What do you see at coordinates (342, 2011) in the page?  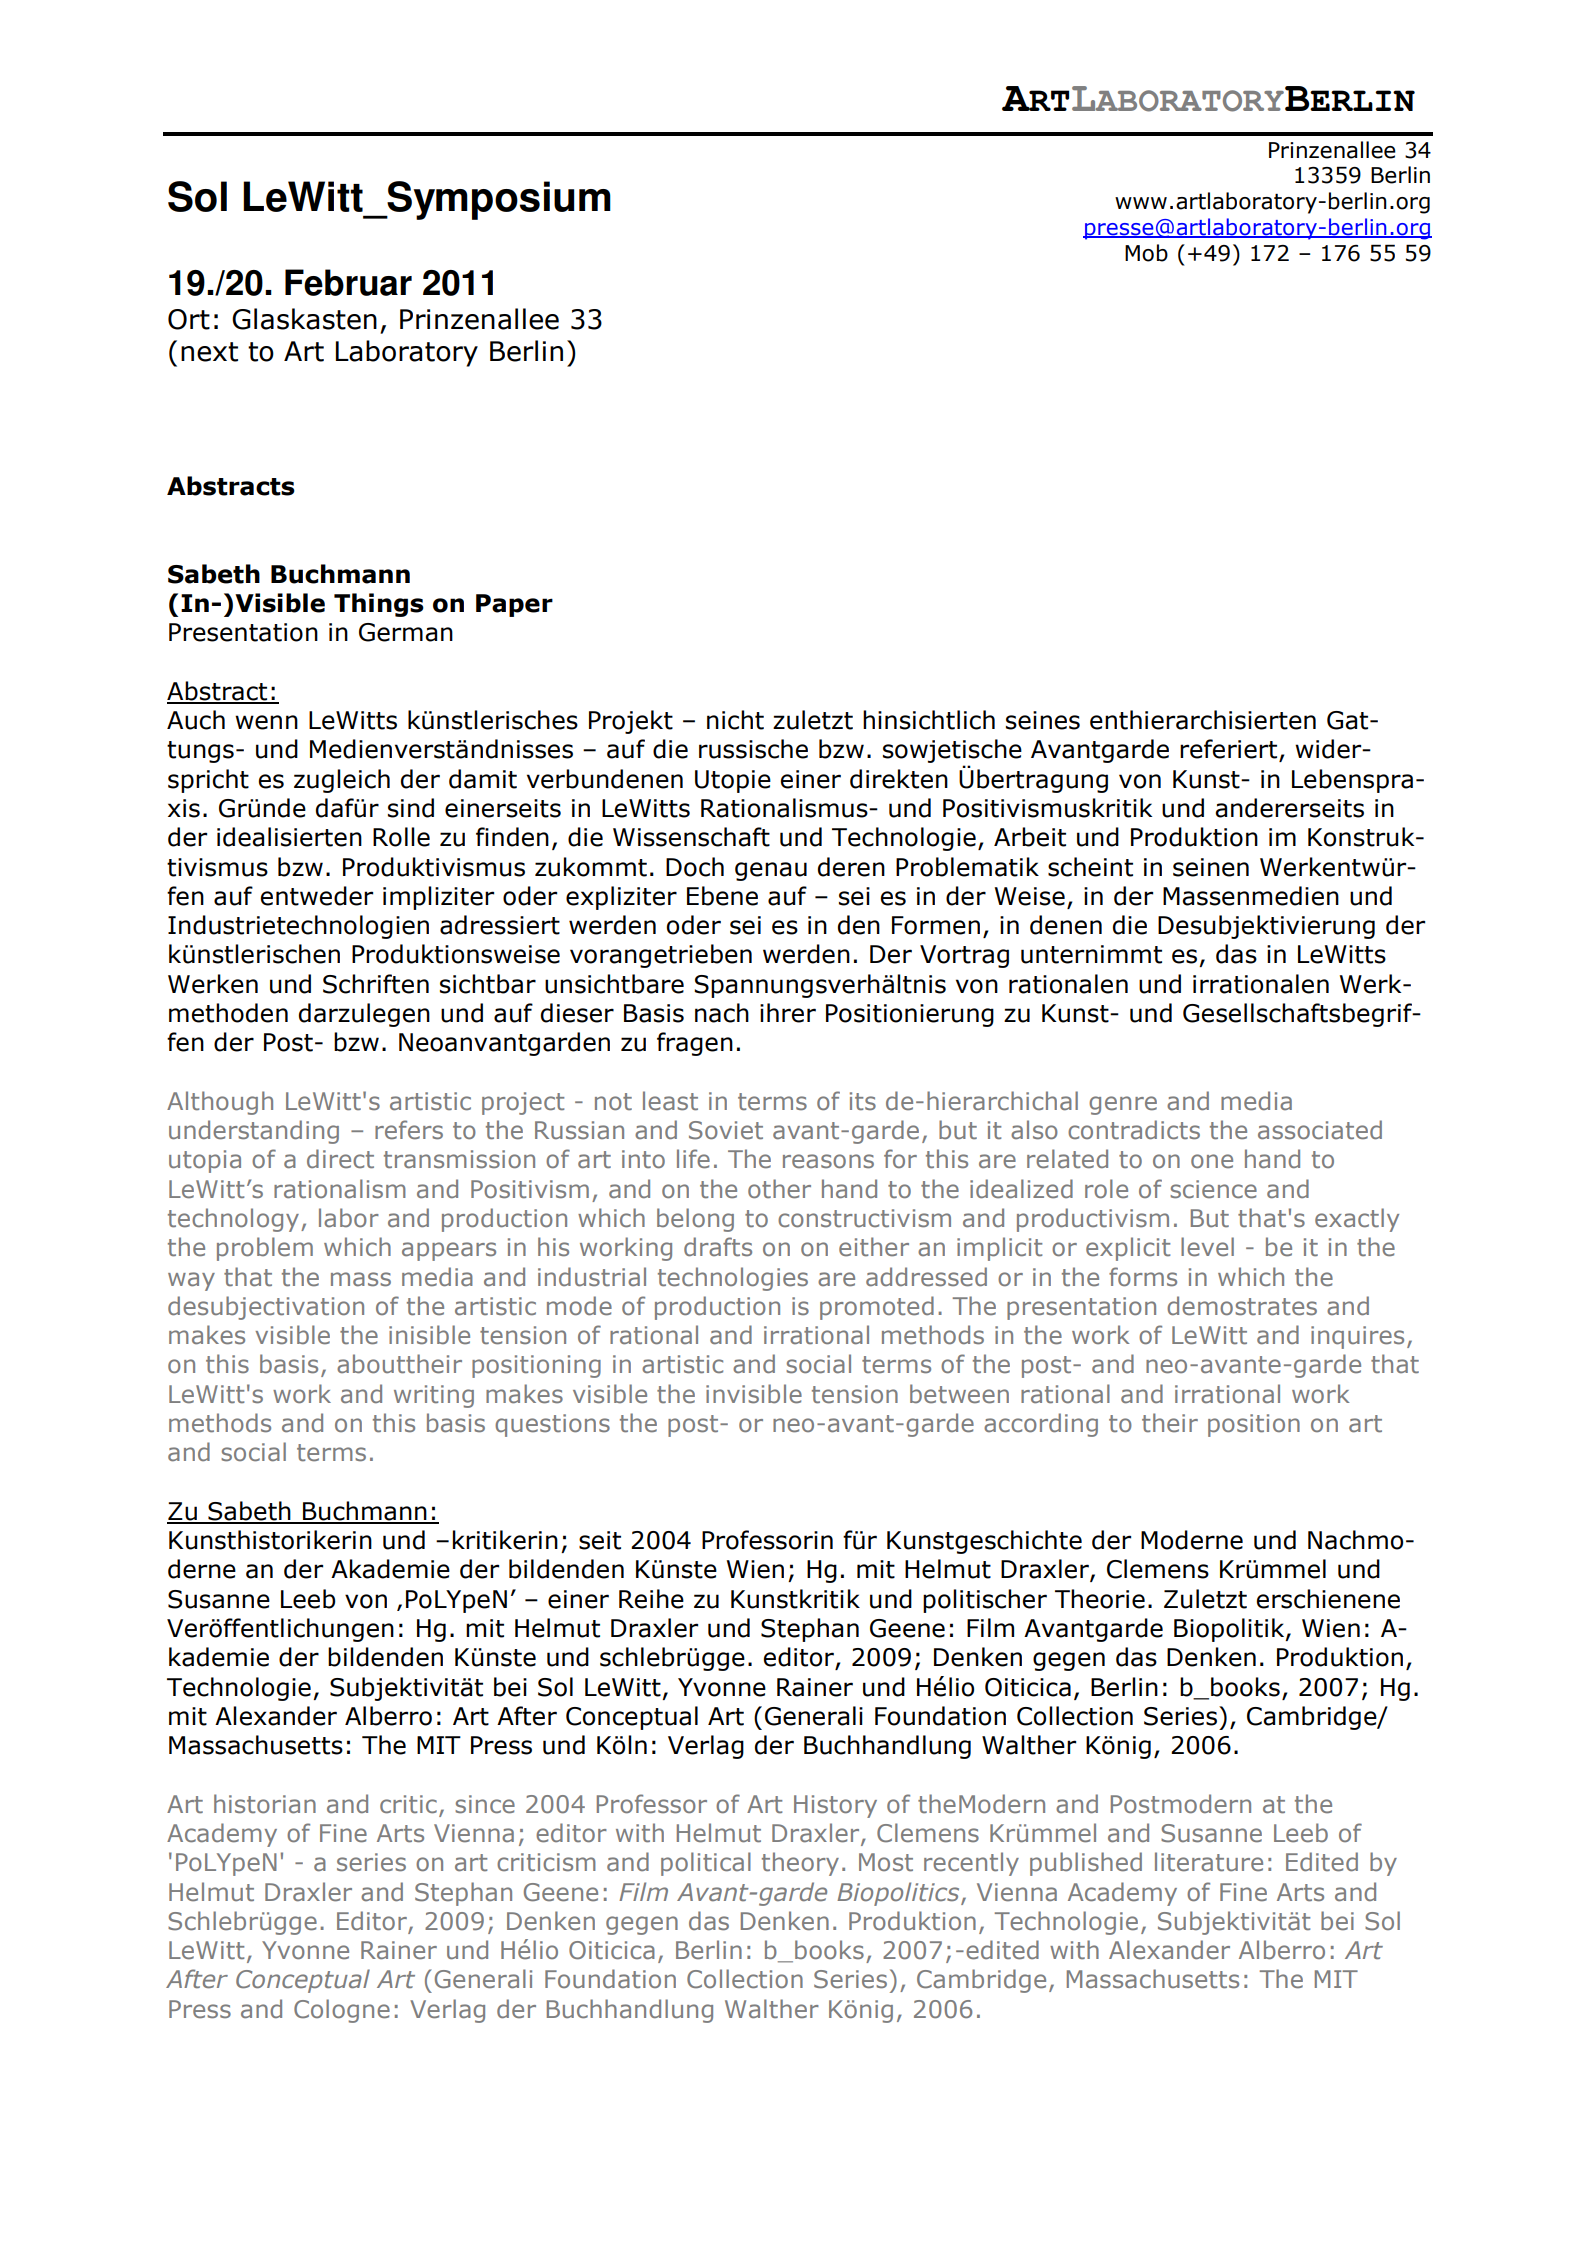 I see `Cologne` at bounding box center [342, 2011].
